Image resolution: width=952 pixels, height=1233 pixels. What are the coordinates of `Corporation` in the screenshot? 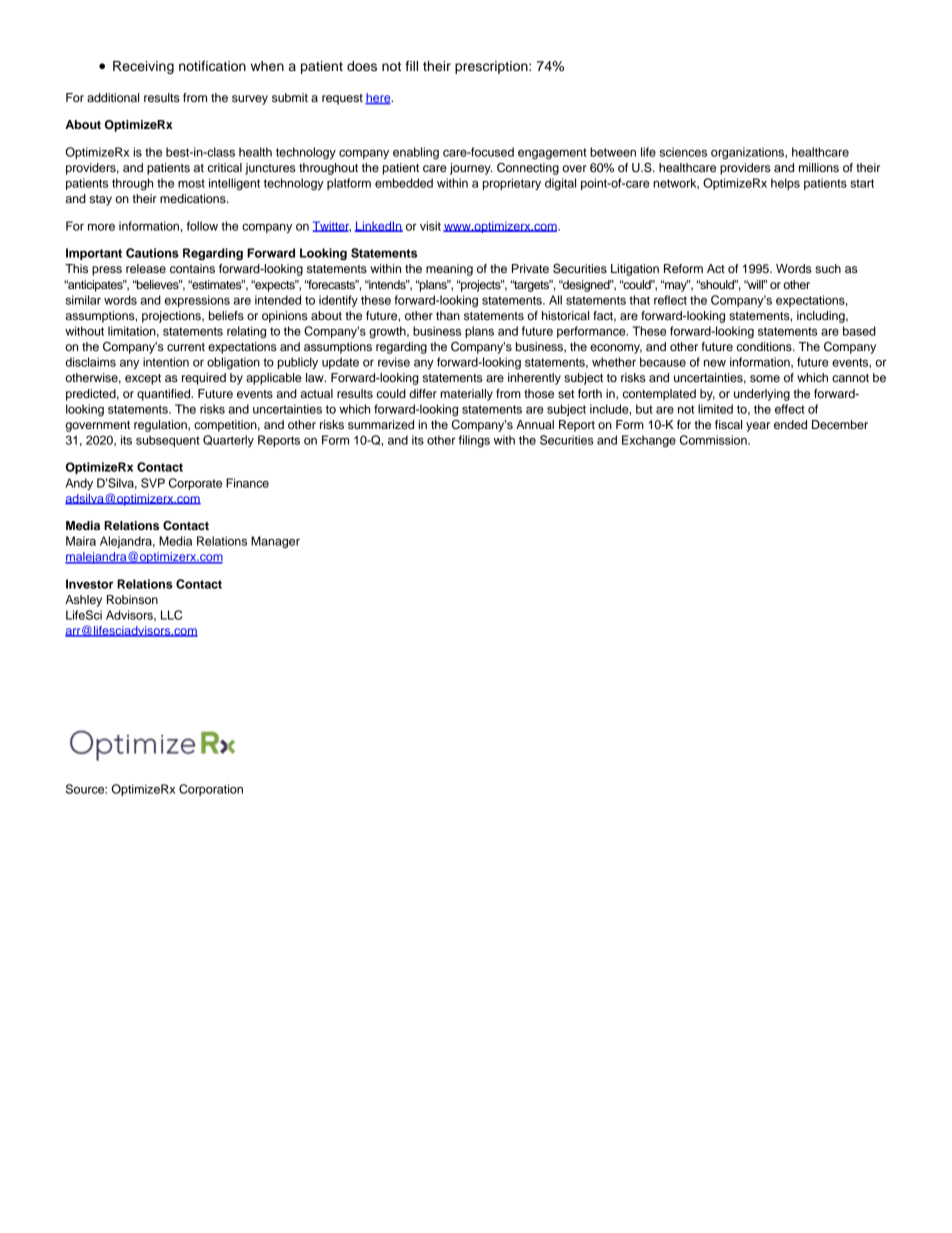 It's located at (211, 790).
